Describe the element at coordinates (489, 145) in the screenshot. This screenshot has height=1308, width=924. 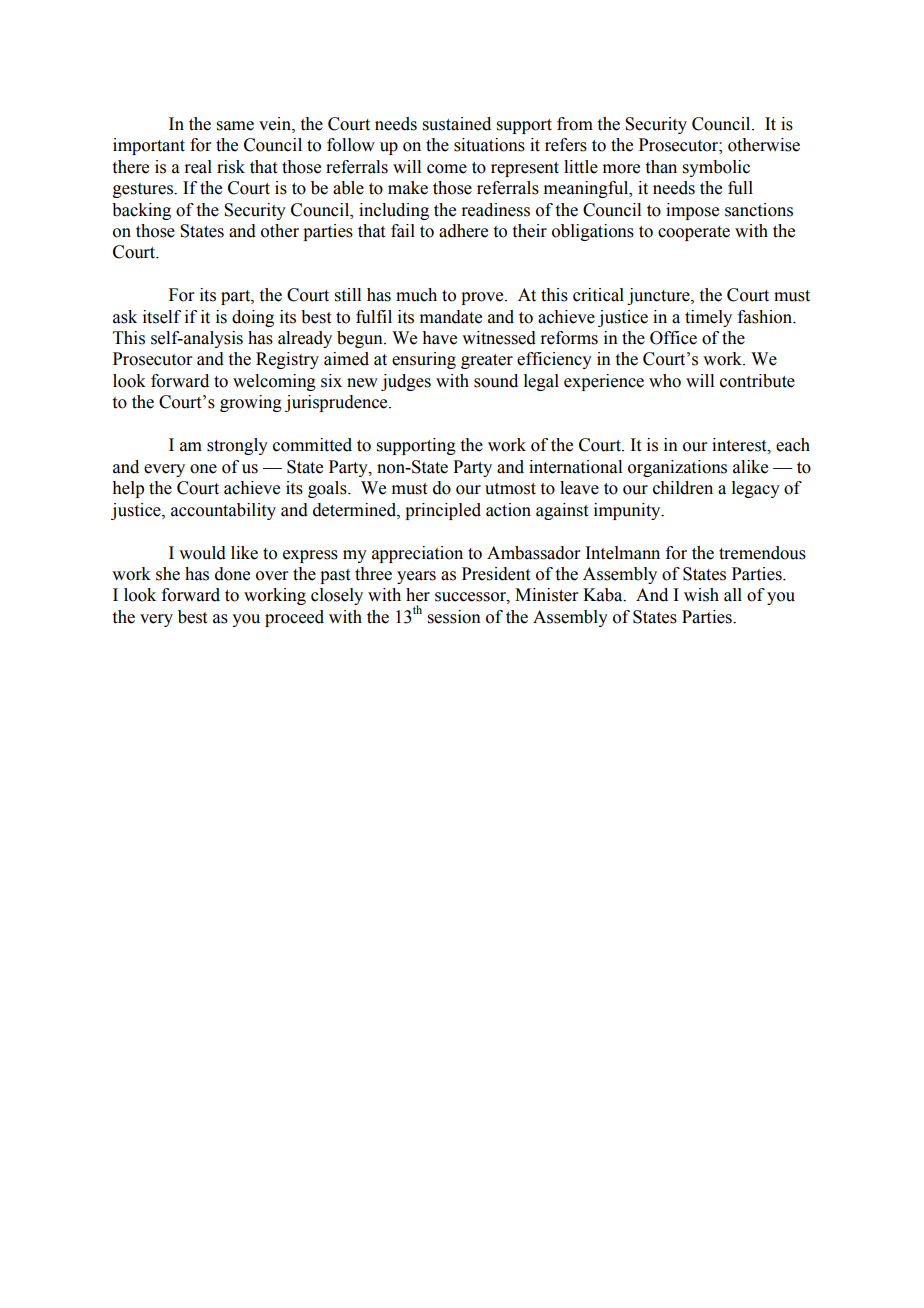
I see `situations` at that location.
